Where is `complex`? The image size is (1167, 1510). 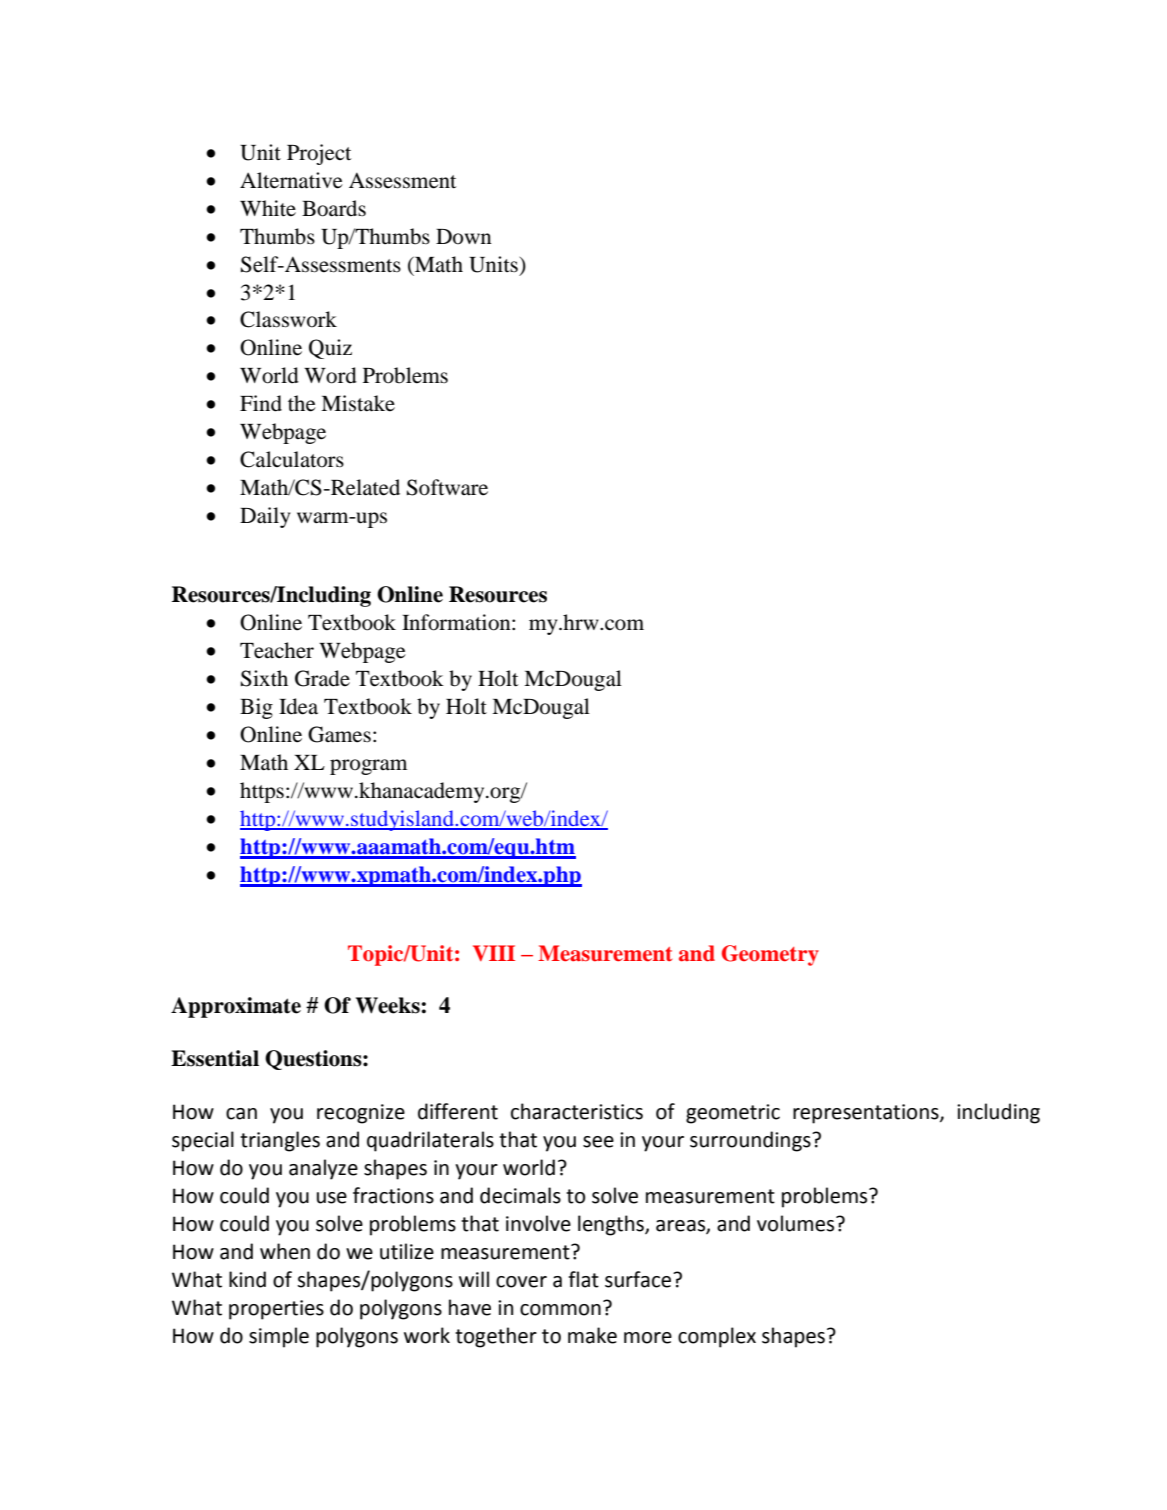 complex is located at coordinates (717, 1337).
